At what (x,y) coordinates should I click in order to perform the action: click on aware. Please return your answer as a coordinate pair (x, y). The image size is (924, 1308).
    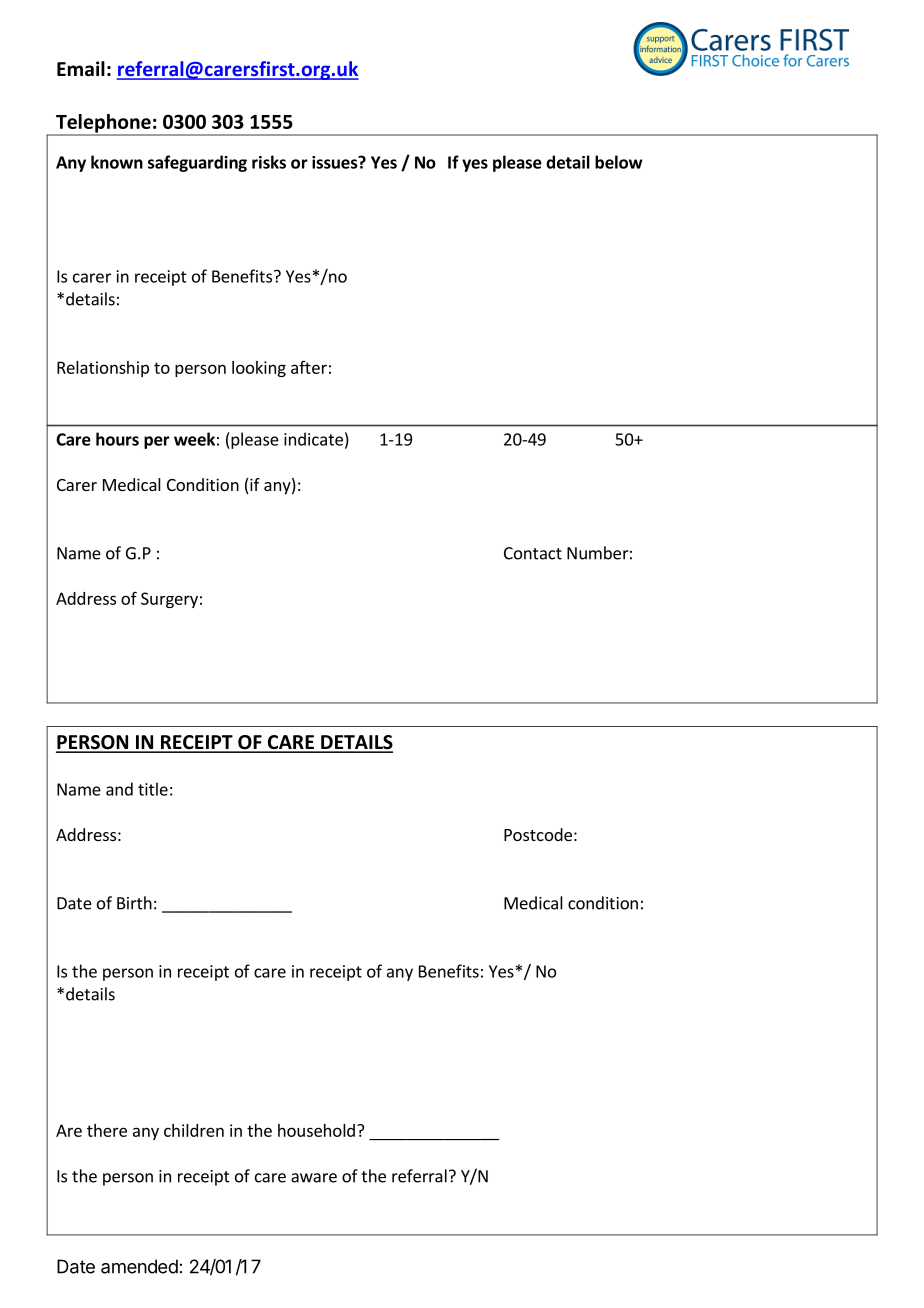
    Looking at the image, I should click on (314, 1178).
